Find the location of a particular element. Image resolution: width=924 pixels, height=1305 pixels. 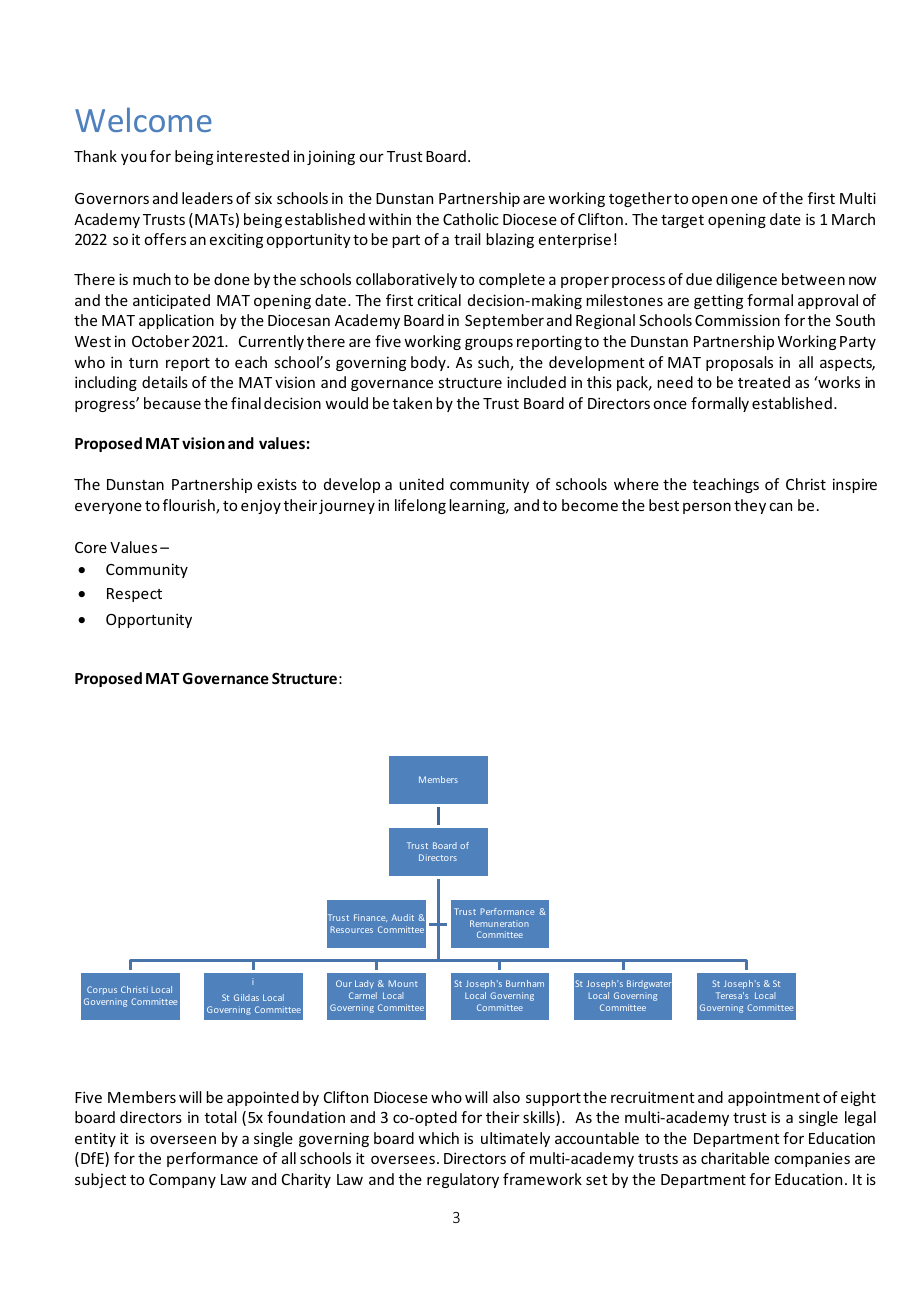

Remuneration is located at coordinates (499, 923).
